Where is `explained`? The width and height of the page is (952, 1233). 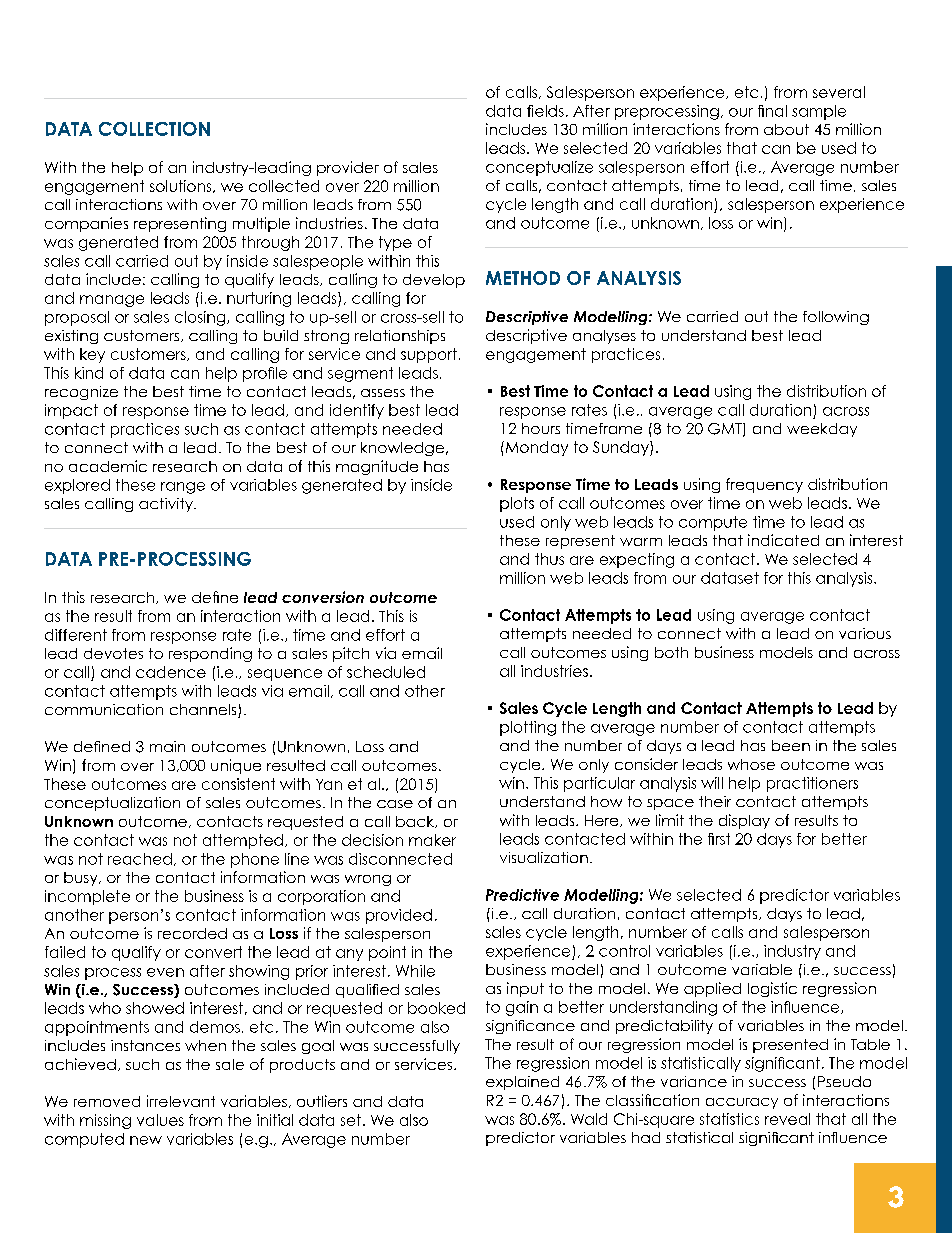 explained is located at coordinates (522, 1083).
